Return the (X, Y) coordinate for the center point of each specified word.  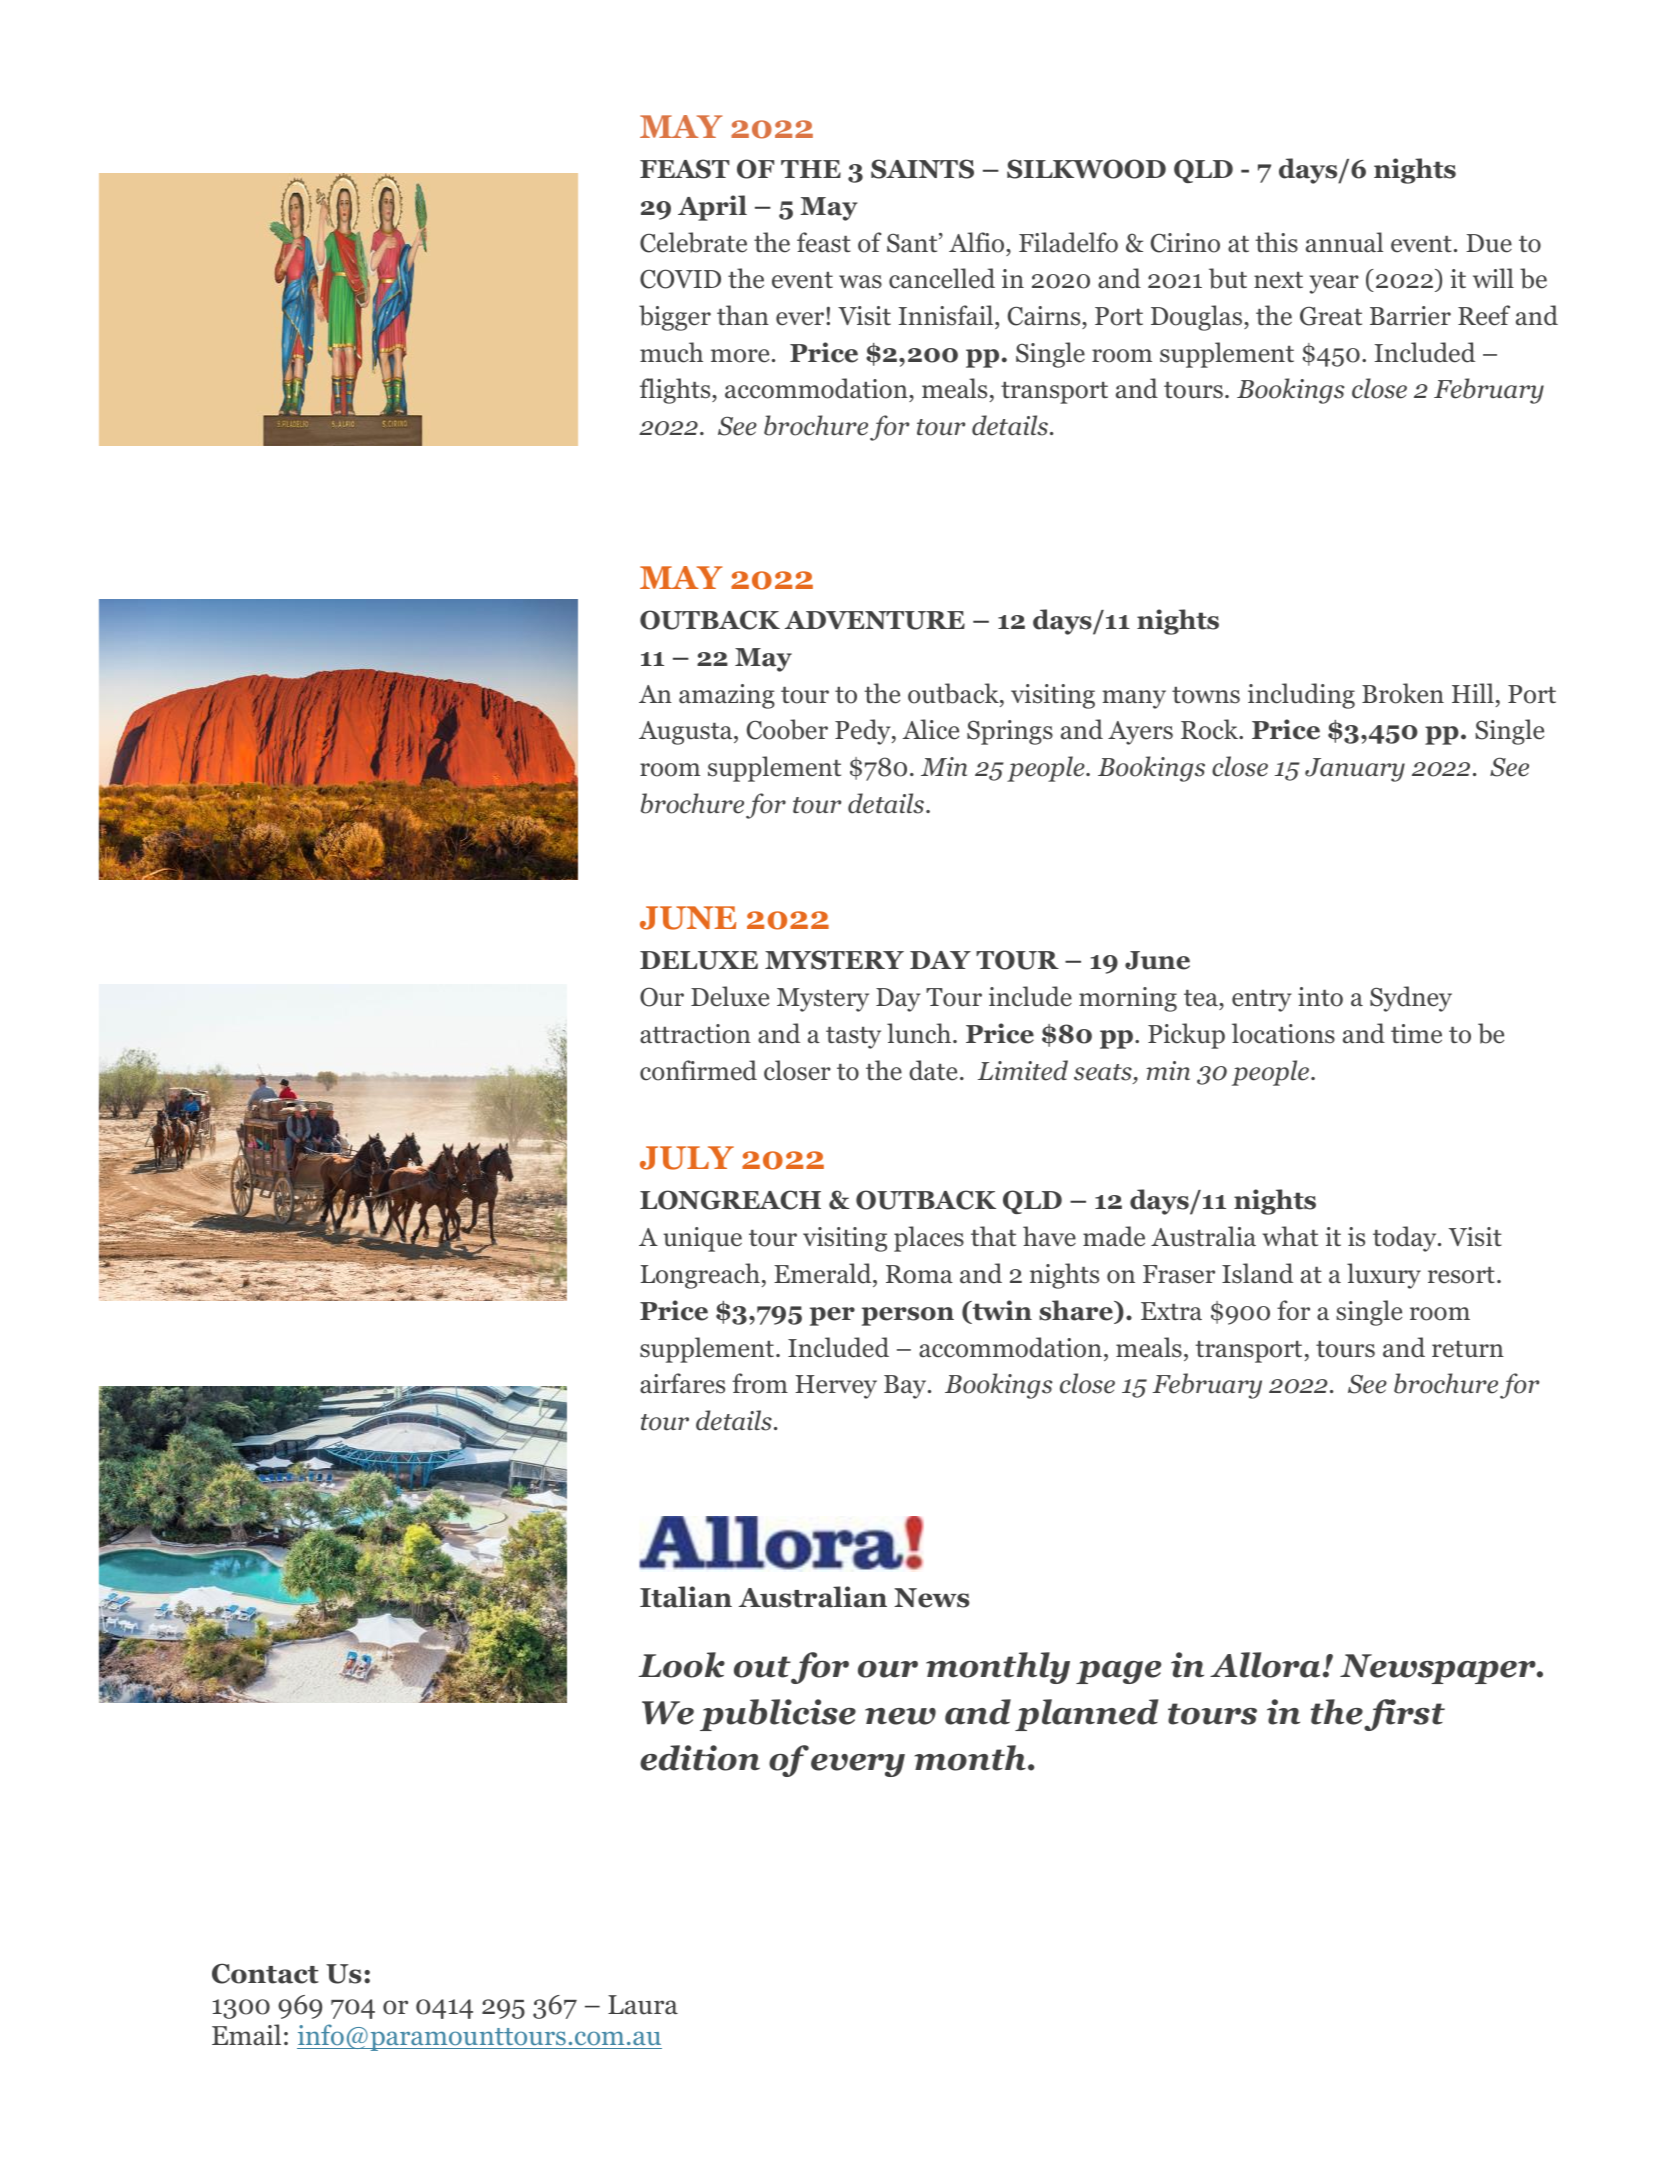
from (760, 1383)
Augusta (687, 733)
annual (1344, 242)
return (1468, 1349)
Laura (643, 2005)
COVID (680, 279)
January (1355, 770)
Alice (931, 729)
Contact (265, 1973)
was (860, 282)
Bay (906, 1387)
